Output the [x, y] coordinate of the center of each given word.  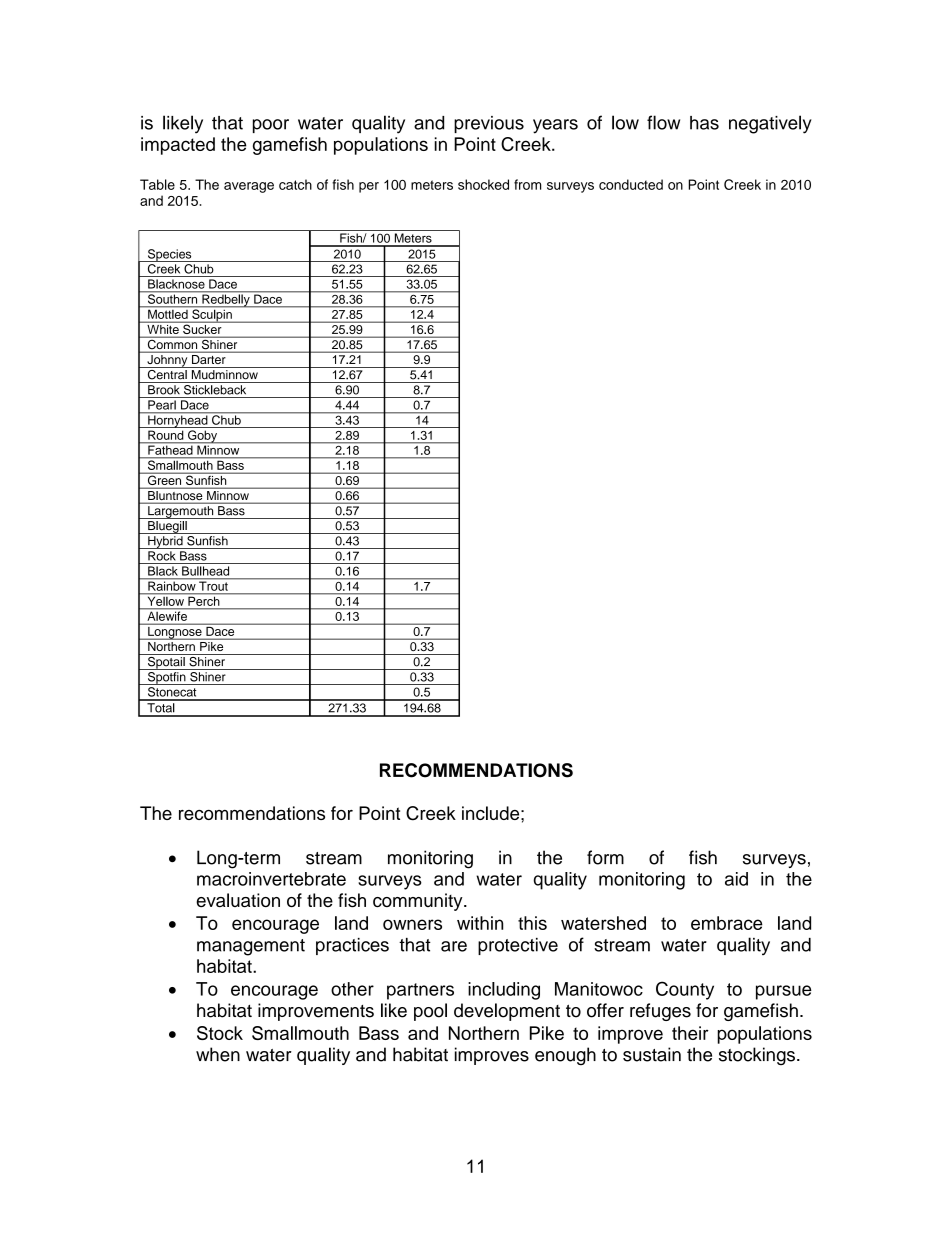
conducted [631, 184]
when [218, 1054]
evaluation [238, 900]
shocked [483, 184]
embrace [727, 923]
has [704, 123]
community [419, 902]
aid [736, 879]
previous [489, 124]
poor [271, 126]
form [605, 857]
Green [164, 479]
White [163, 328]
